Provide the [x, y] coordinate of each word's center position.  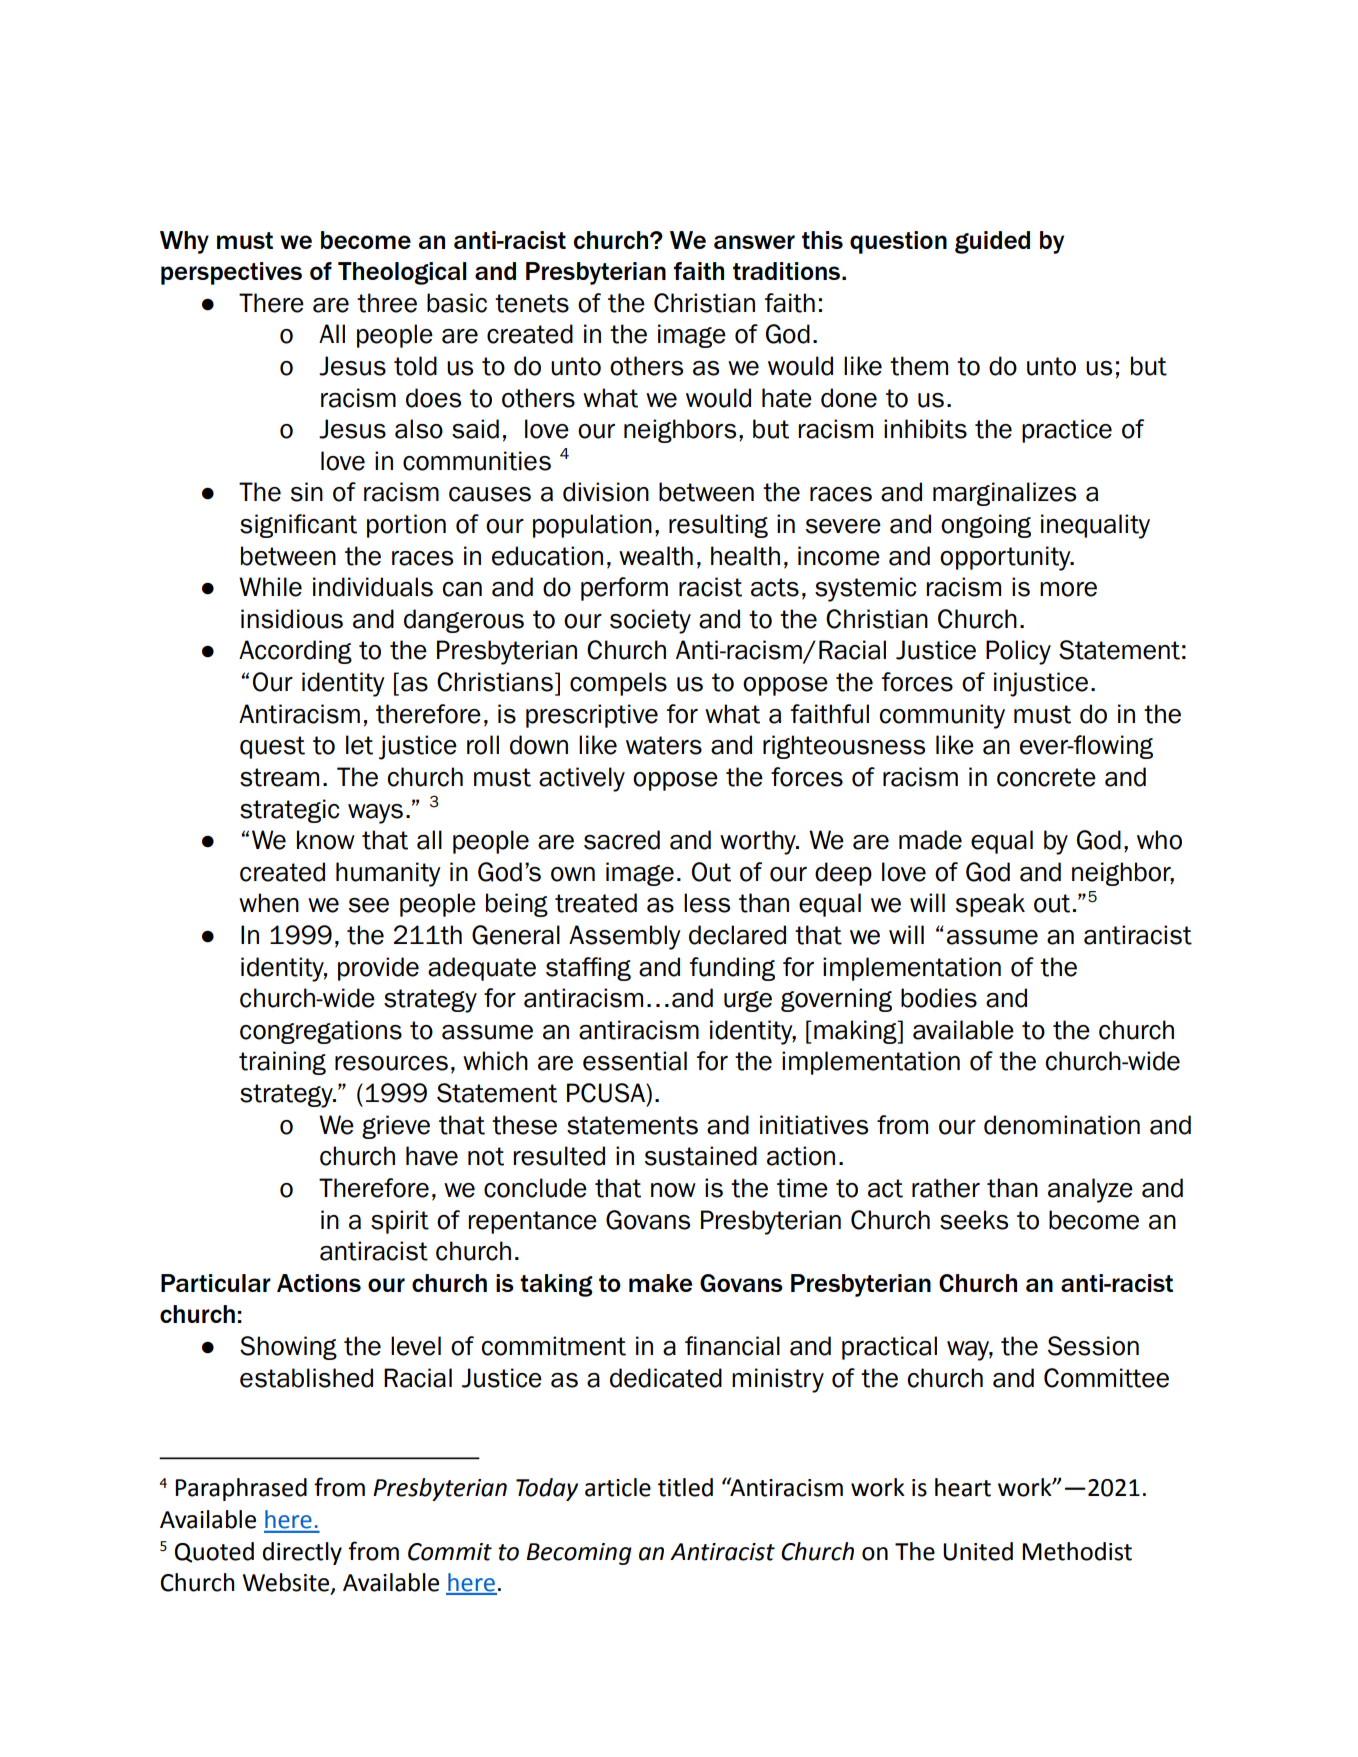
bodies [939, 998]
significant [298, 526]
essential [635, 1061]
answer [754, 242]
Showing [288, 1348]
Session [1093, 1346]
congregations [321, 1032]
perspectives [231, 273]
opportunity [1006, 558]
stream [279, 777]
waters [664, 745]
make [660, 1283]
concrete [1046, 777]
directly [302, 1553]
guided [992, 242]
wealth [656, 556]
